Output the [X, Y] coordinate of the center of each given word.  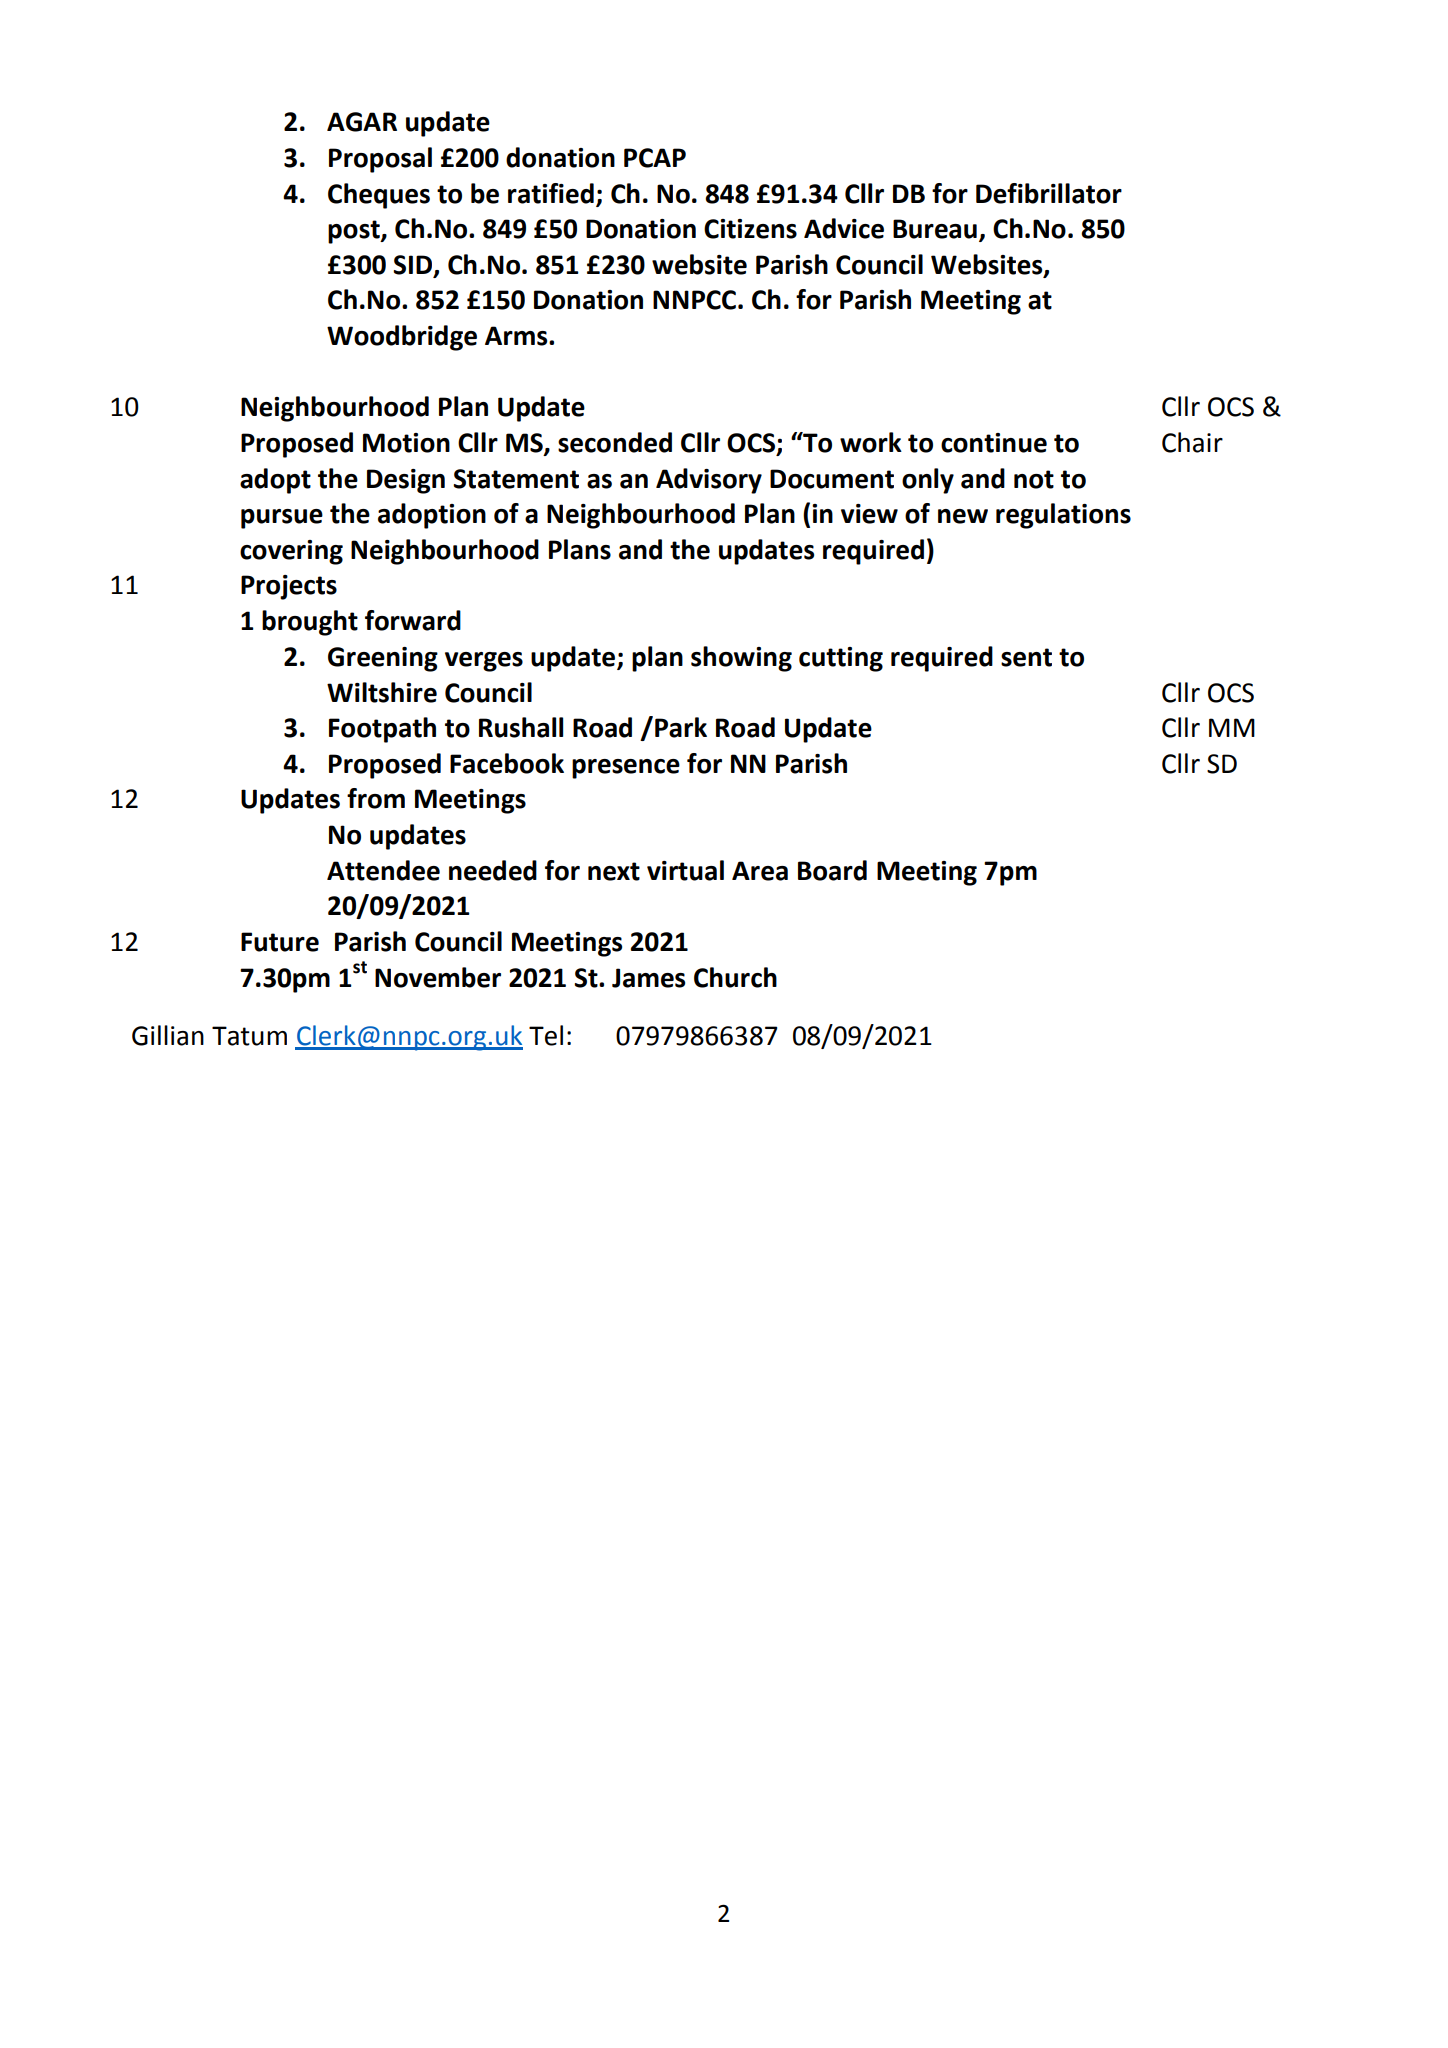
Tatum [249, 1036]
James [648, 978]
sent [1026, 657]
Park [681, 727]
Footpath [382, 730]
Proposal [380, 160]
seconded [615, 442]
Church [735, 977]
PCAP [655, 158]
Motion [406, 443]
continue [994, 443]
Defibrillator [1049, 193]
